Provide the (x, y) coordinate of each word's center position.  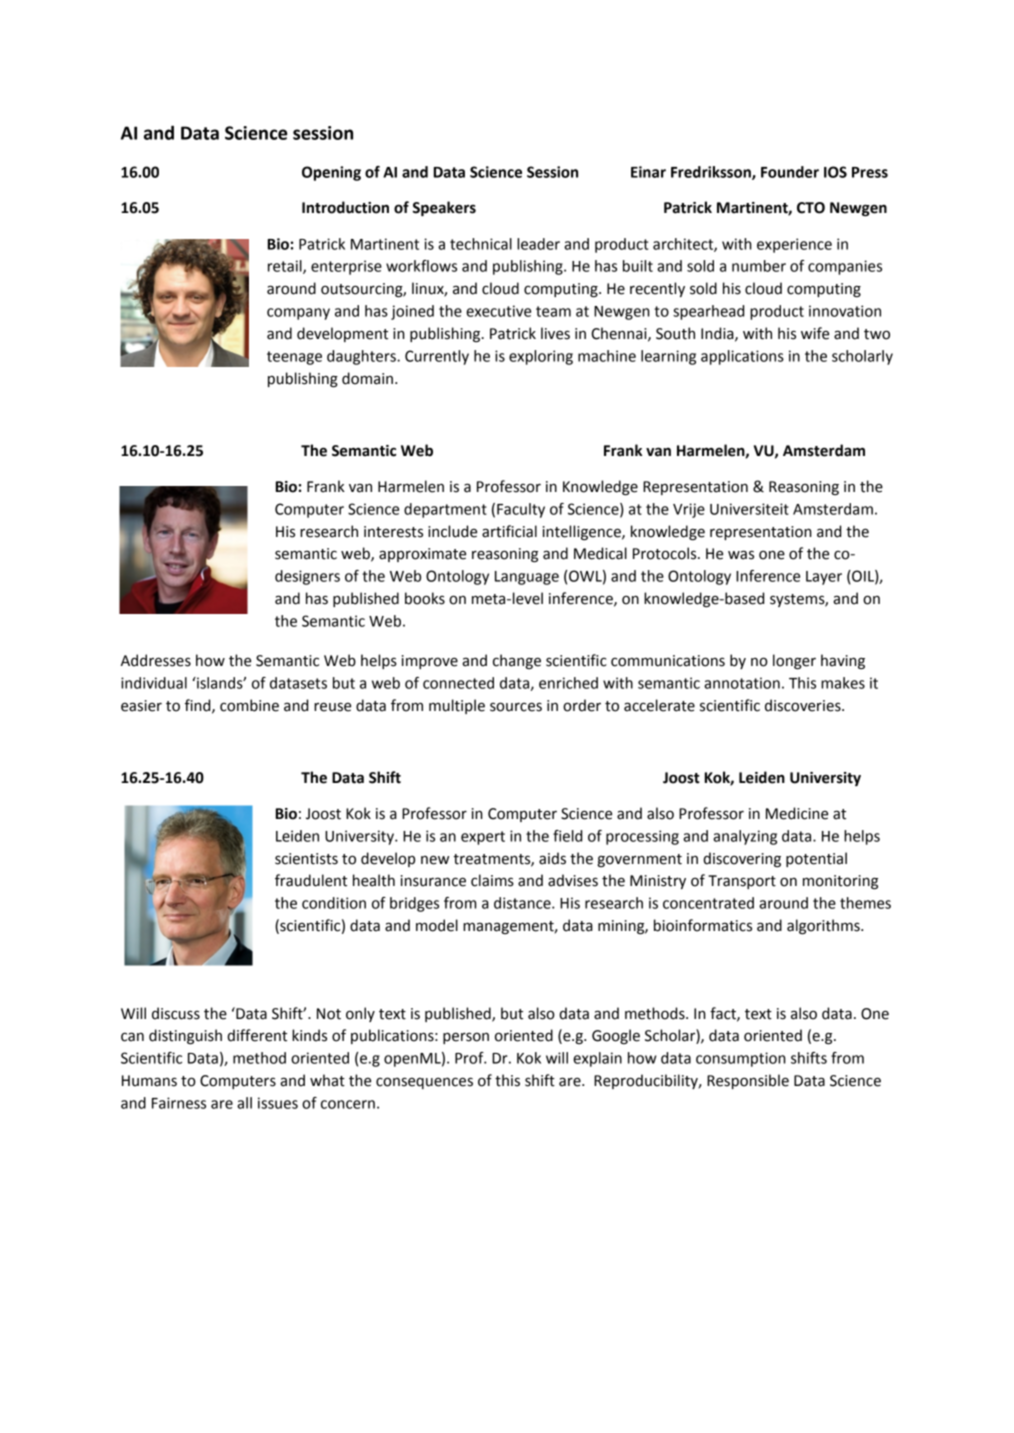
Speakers (444, 208)
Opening (331, 173)
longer (794, 661)
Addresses (156, 660)
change (517, 661)
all (244, 1103)
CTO (811, 208)
